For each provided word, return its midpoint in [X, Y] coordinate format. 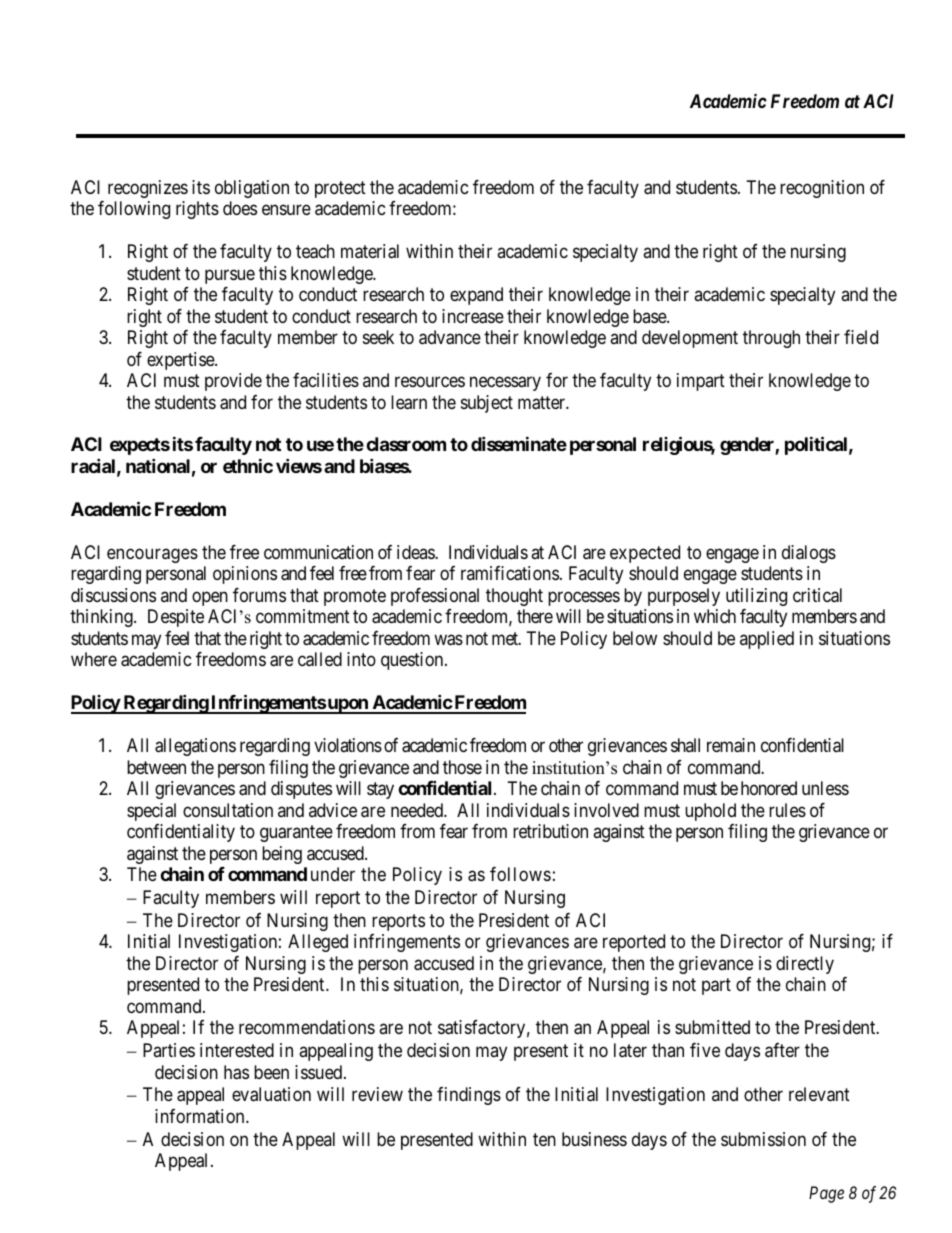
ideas [416, 552]
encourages [152, 555]
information [201, 1116]
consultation [228, 810]
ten [544, 1139]
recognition [822, 189]
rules [787, 810]
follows [520, 874]
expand [476, 296]
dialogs [809, 554]
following [134, 210]
